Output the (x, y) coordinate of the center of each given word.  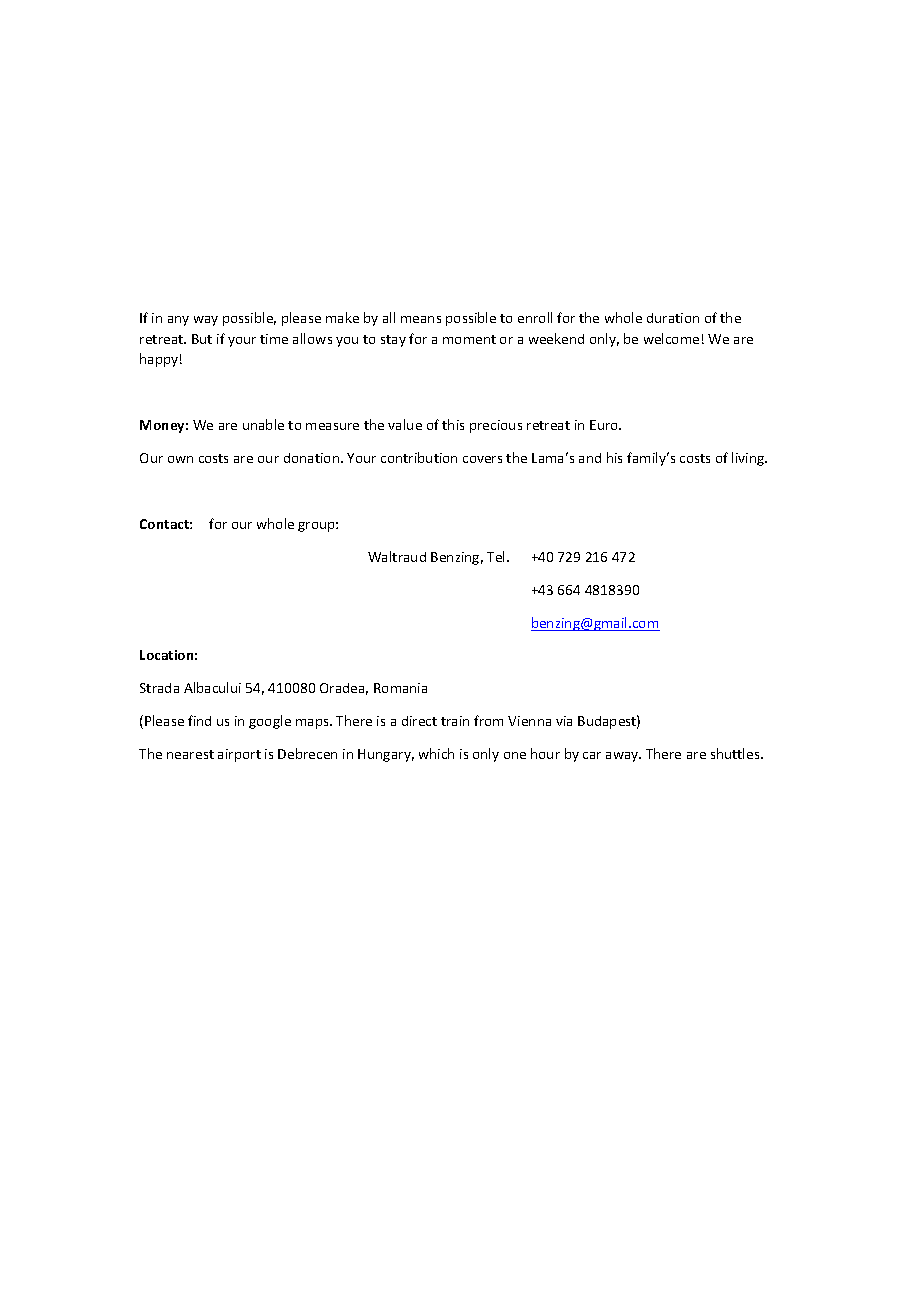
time (274, 339)
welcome (671, 338)
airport (239, 755)
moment (469, 339)
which (436, 753)
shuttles (736, 753)
